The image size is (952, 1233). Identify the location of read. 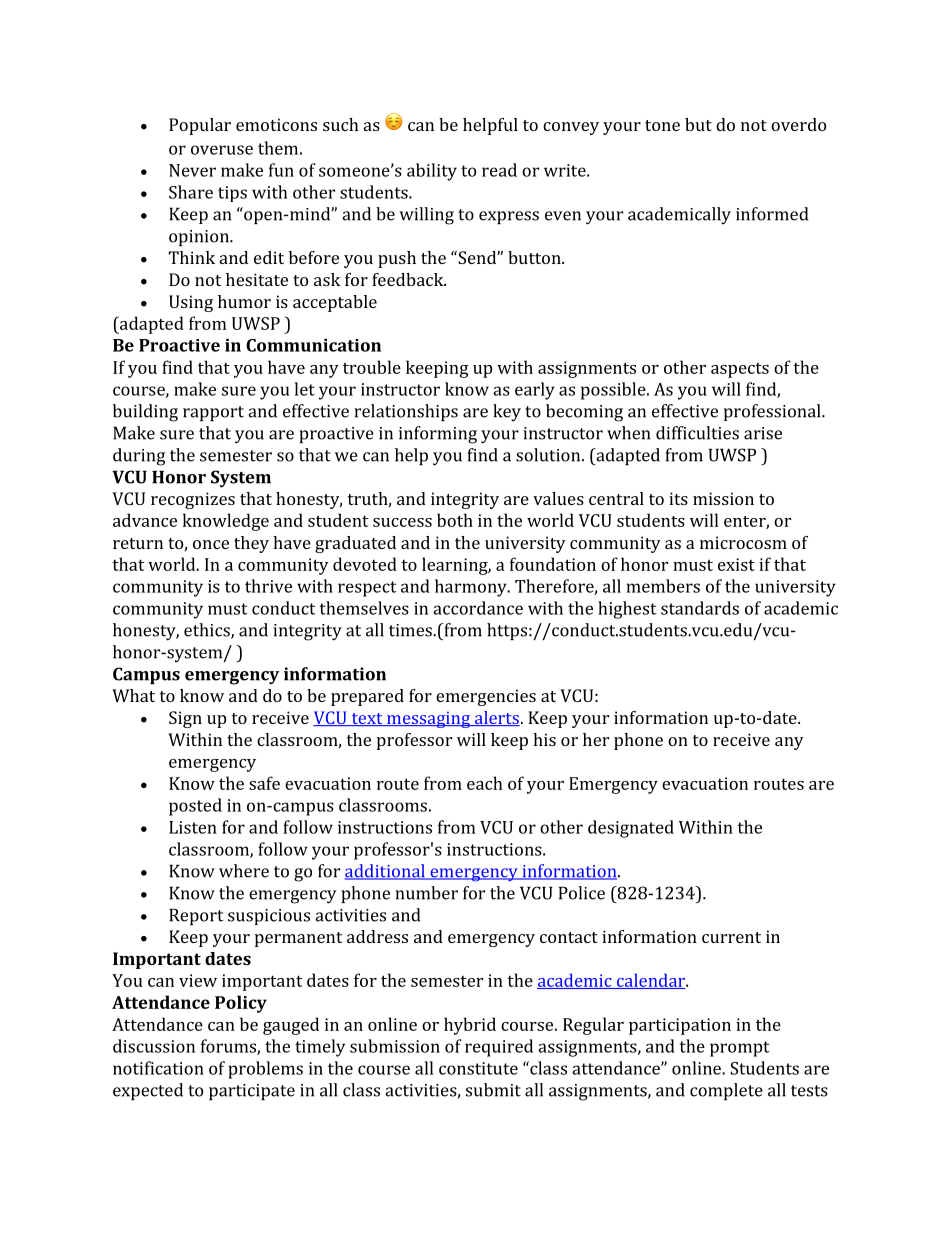
(499, 170).
